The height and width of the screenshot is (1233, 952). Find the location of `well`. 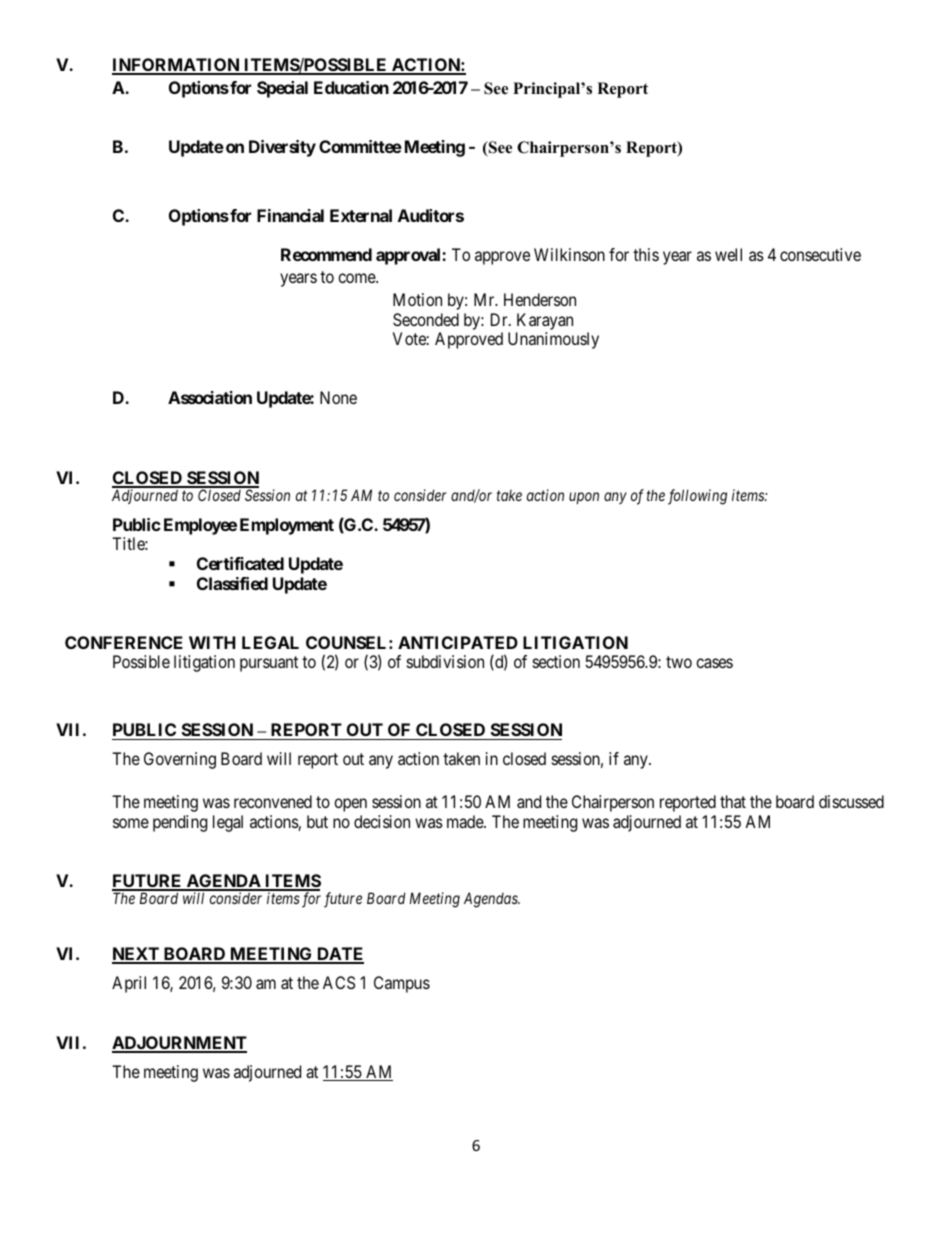

well is located at coordinates (728, 254).
